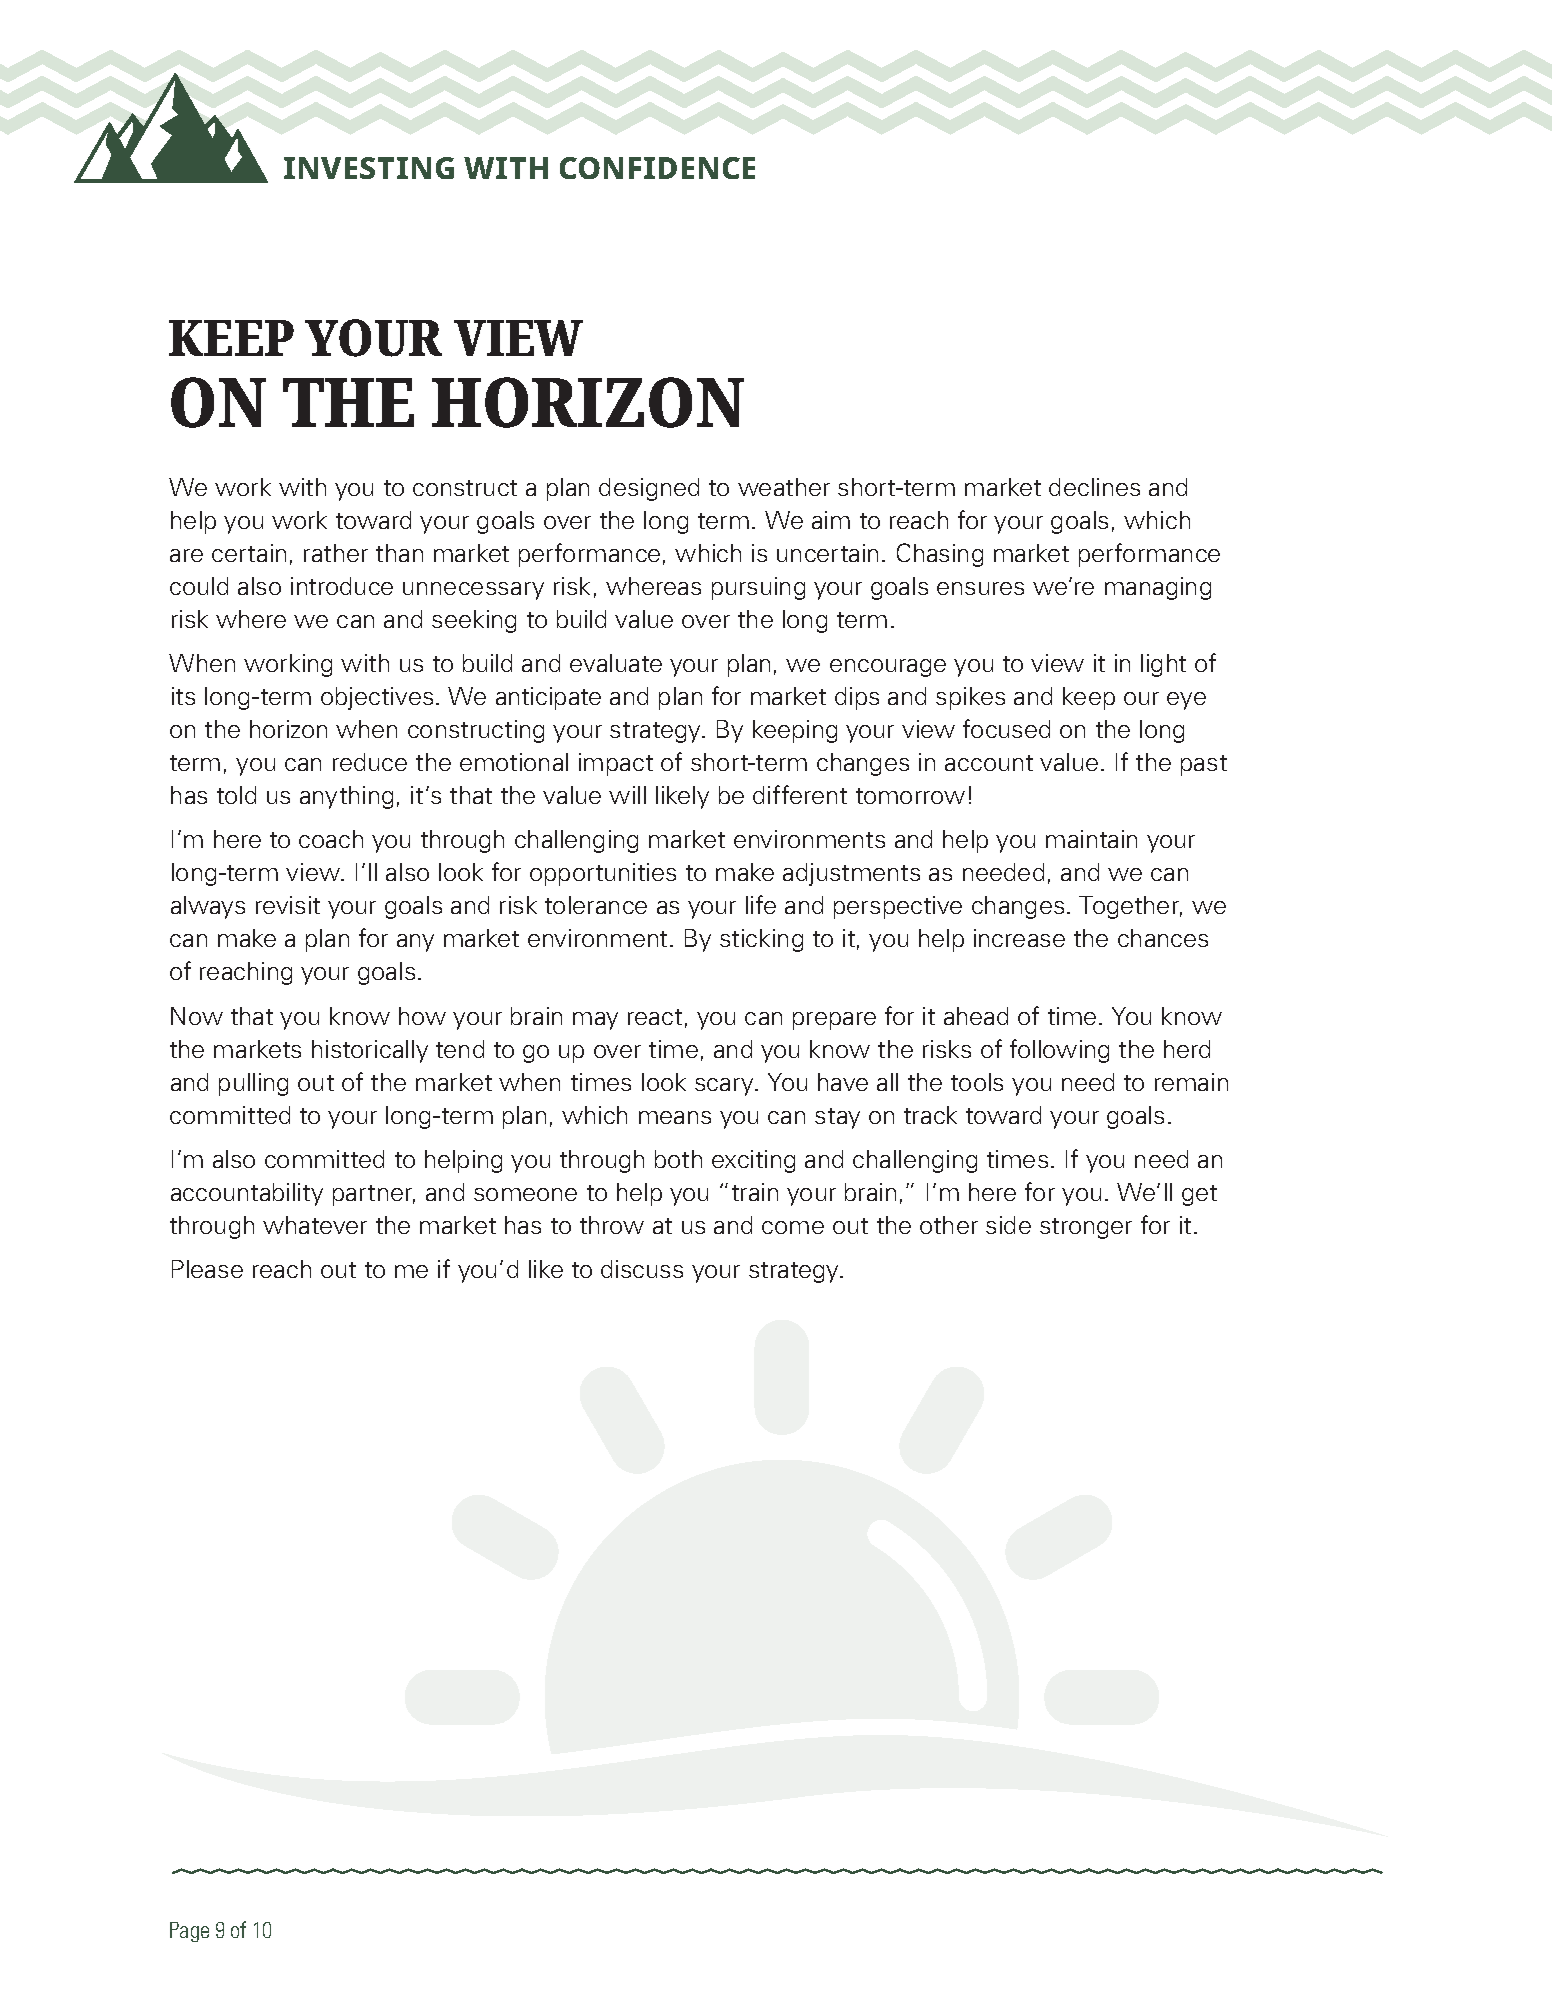 The height and width of the screenshot is (2009, 1552). I want to click on Page, so click(189, 1932).
